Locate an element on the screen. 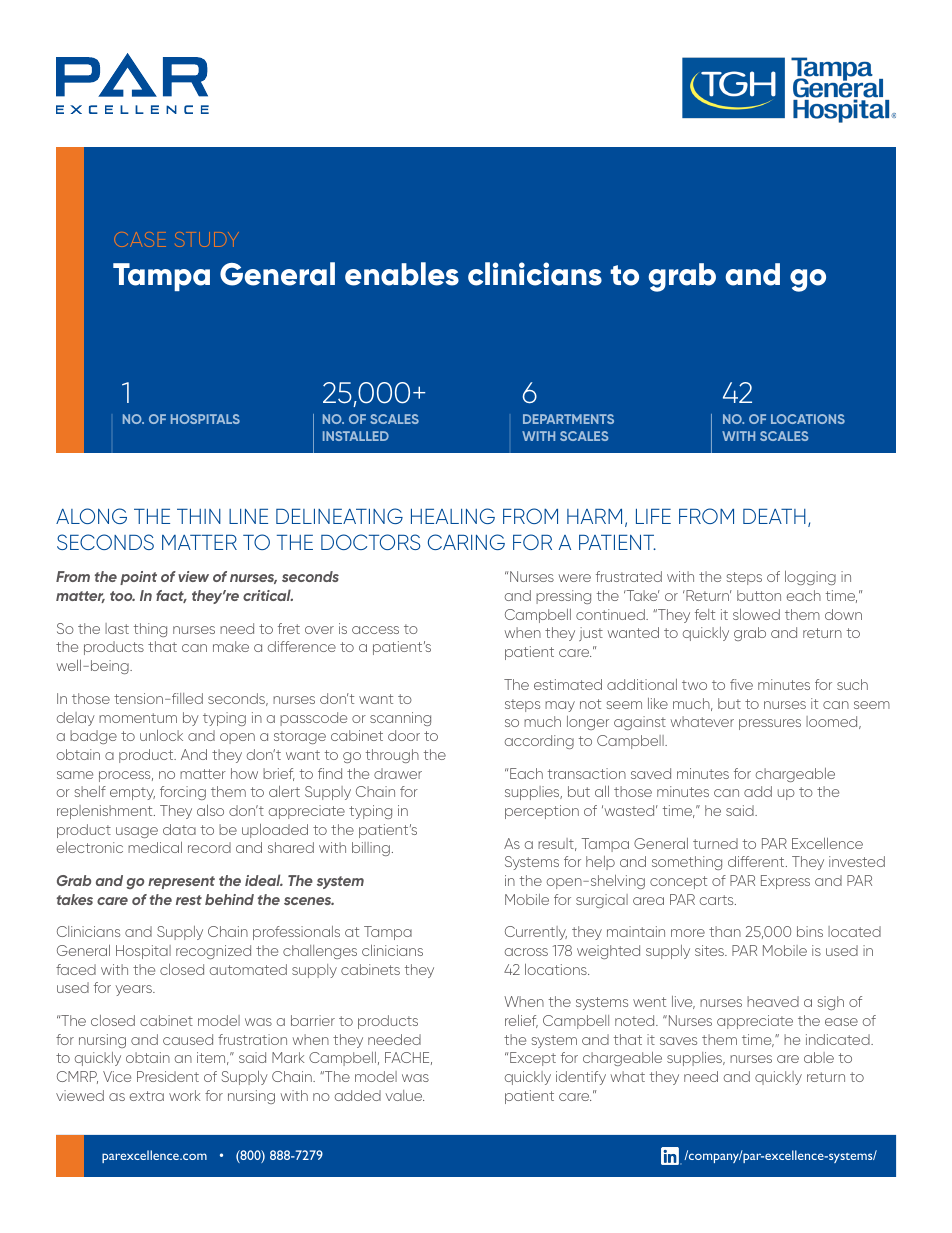 This screenshot has width=952, height=1233. CASE is located at coordinates (140, 239).
